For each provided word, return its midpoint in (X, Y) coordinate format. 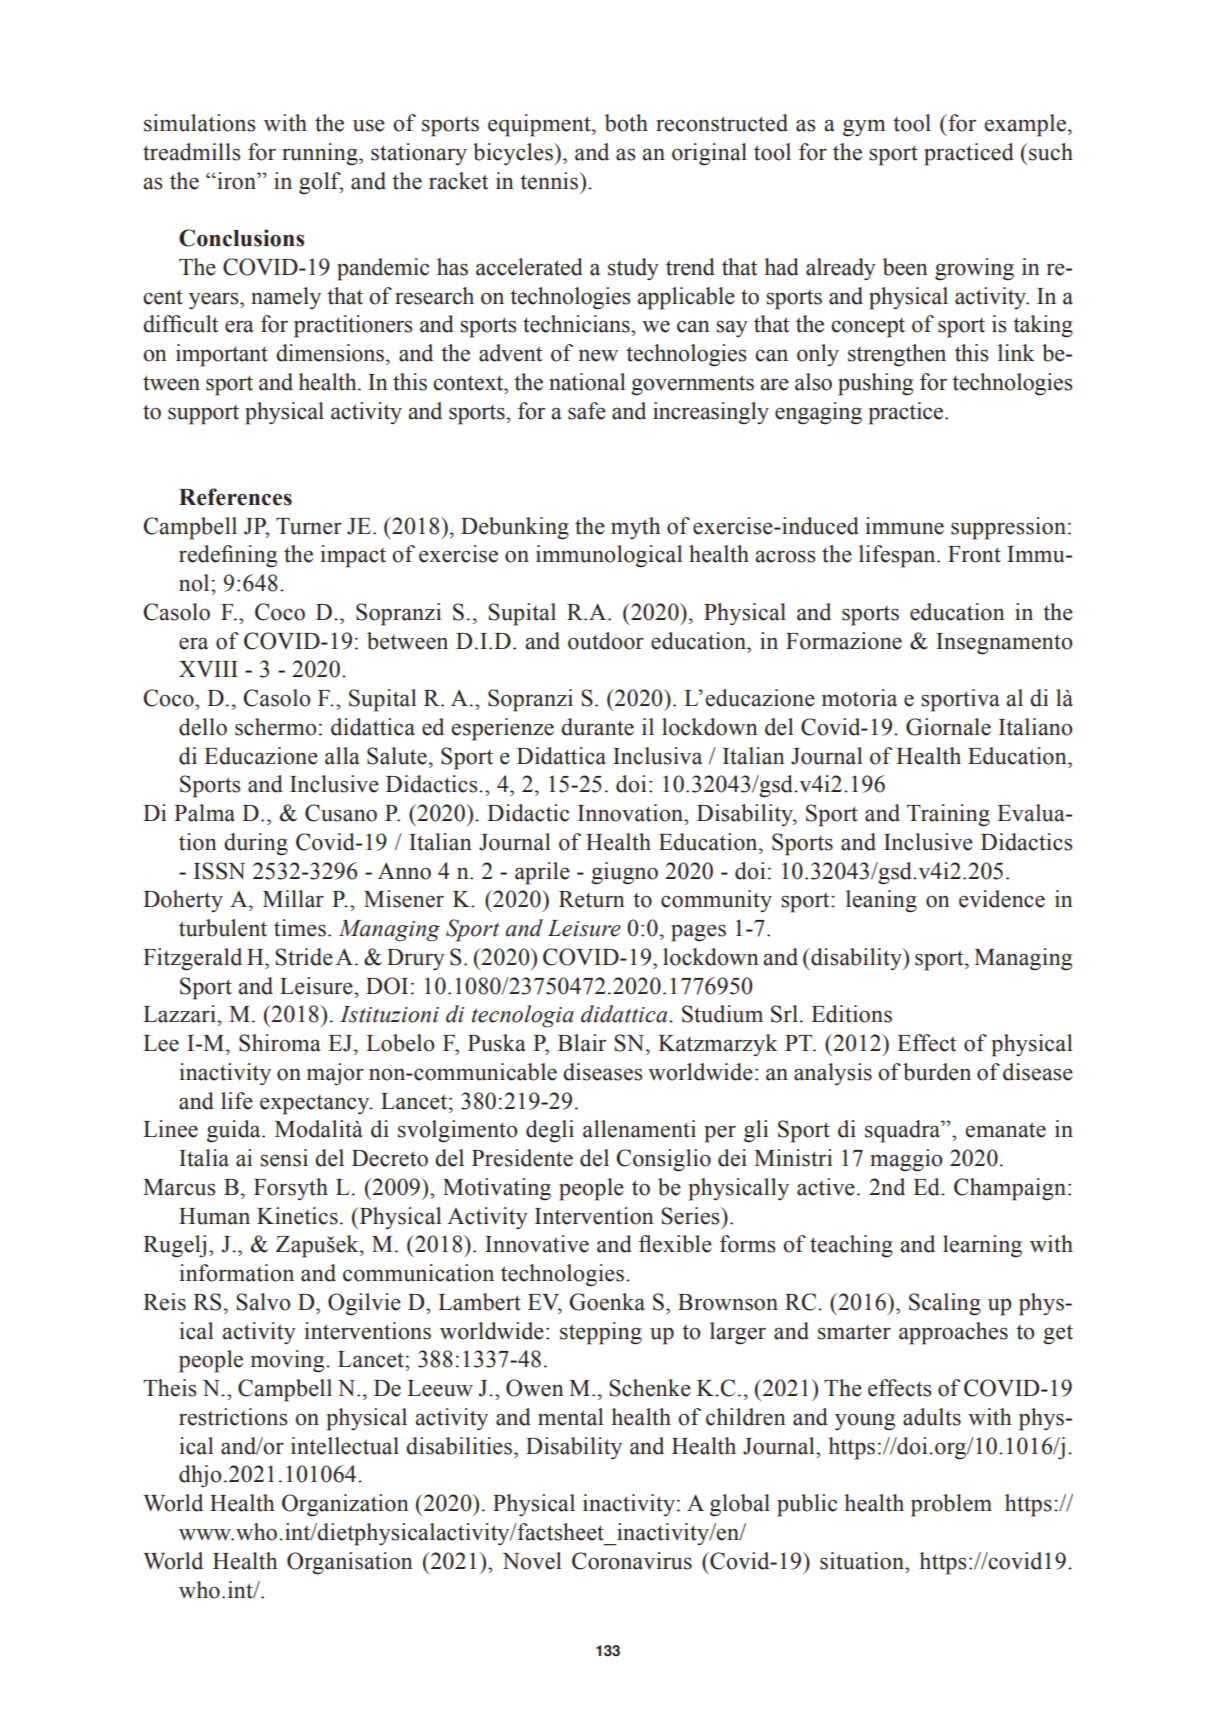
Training (948, 815)
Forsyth (291, 1189)
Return (592, 899)
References (235, 497)
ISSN (219, 871)
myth (636, 528)
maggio (906, 1160)
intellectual (345, 1446)
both (626, 123)
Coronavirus (632, 1561)
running (321, 154)
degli (550, 1131)
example (1025, 125)
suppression (1008, 528)
